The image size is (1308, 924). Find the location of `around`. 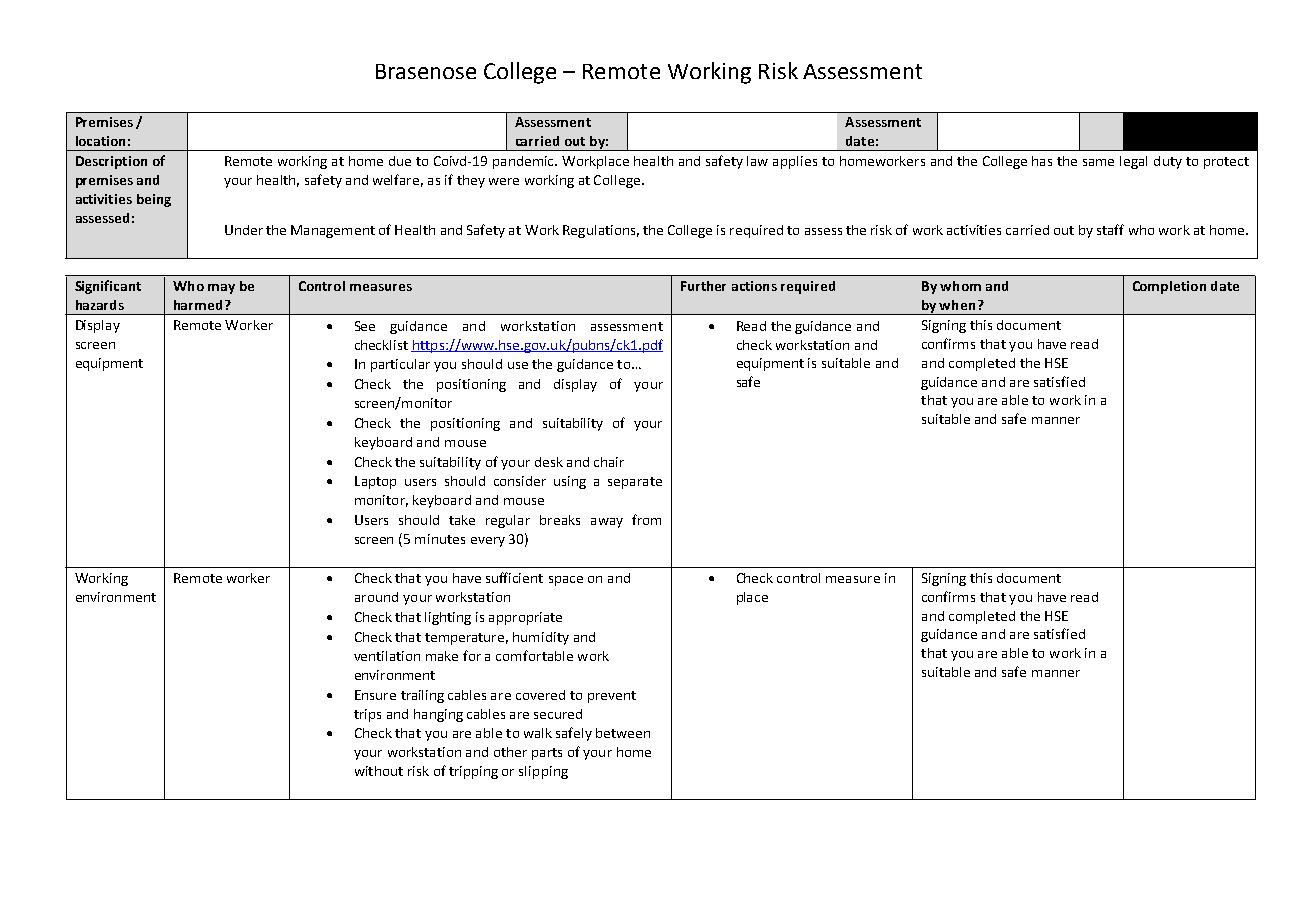

around is located at coordinates (376, 597).
